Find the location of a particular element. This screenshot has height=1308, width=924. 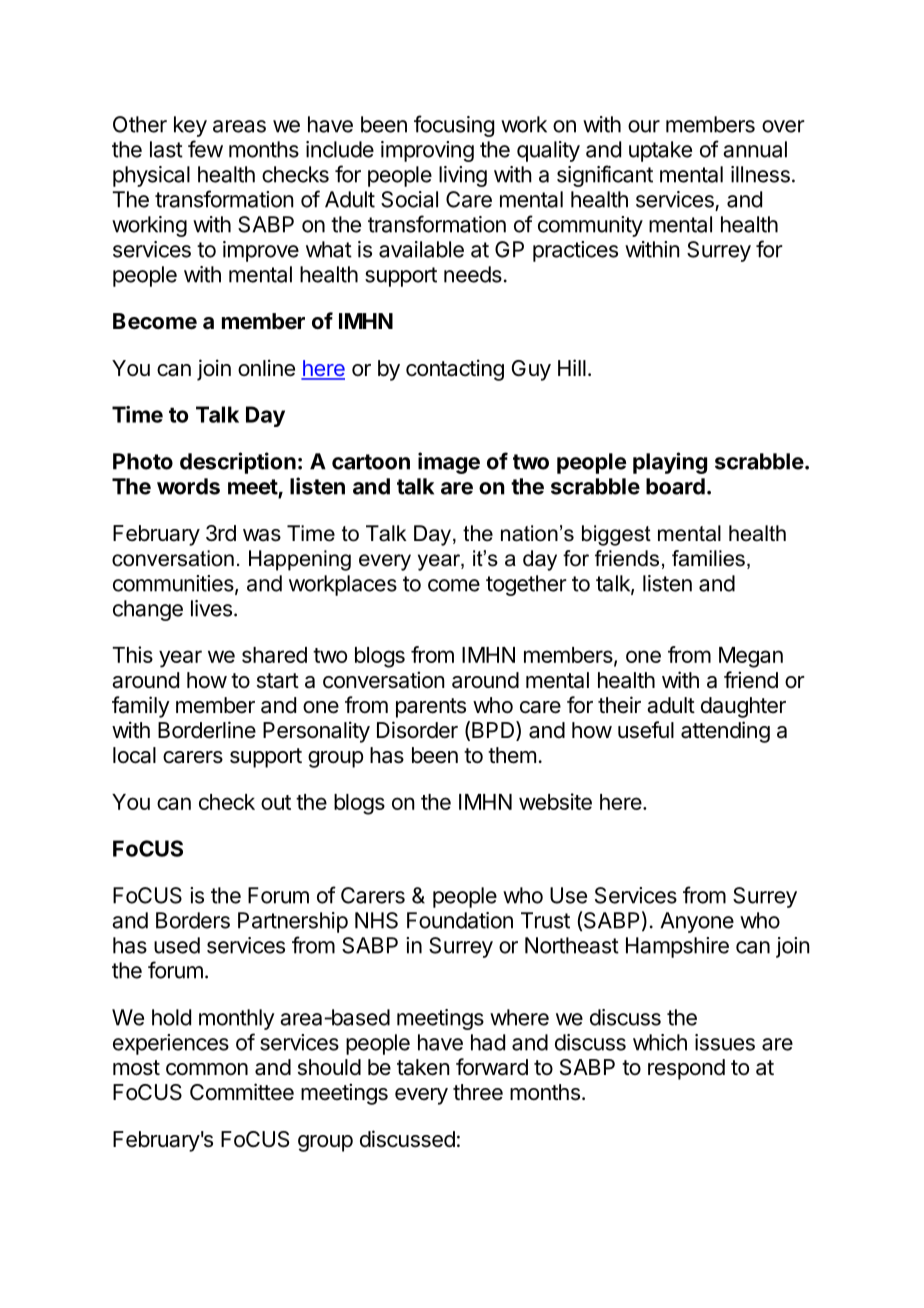

image is located at coordinates (449, 463).
